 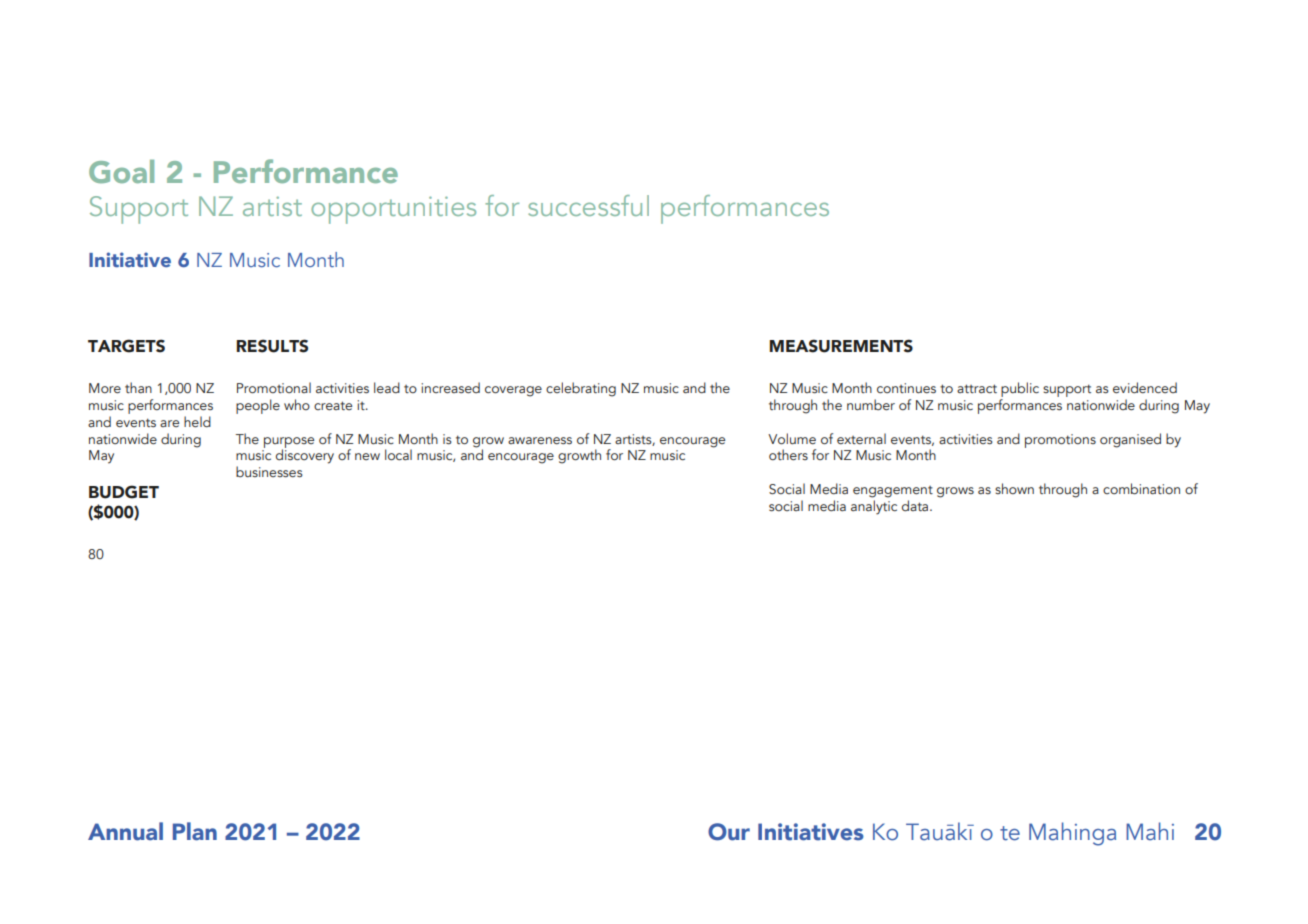 What do you see at coordinates (540, 440) in the document?
I see `awareness` at bounding box center [540, 440].
